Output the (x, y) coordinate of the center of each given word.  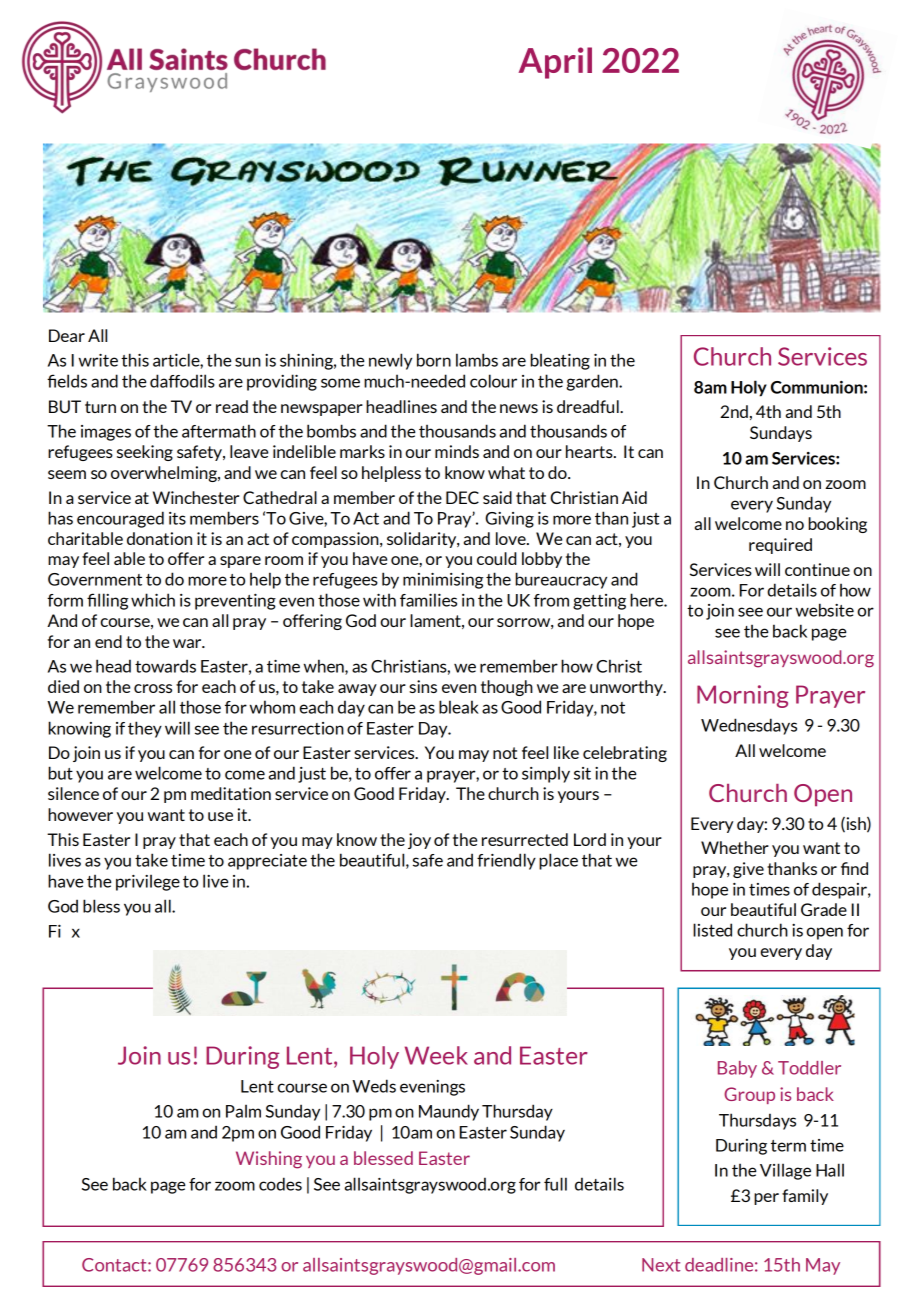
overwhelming (165, 474)
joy (419, 841)
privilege (148, 883)
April (555, 63)
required (780, 546)
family (805, 1197)
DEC (462, 497)
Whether (735, 847)
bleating (560, 361)
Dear (67, 335)
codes (280, 1184)
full (555, 1184)
